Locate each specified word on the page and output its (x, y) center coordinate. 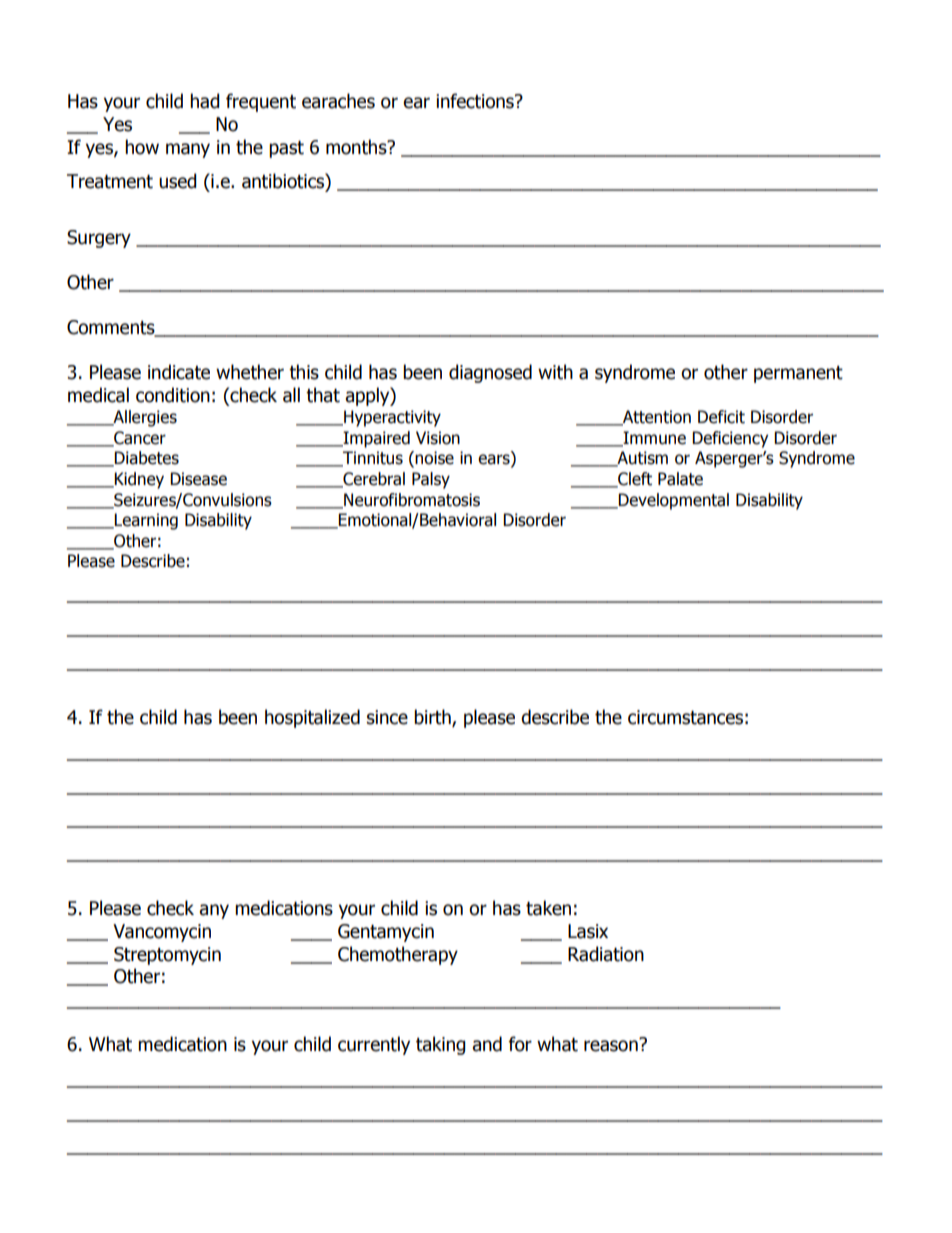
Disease (198, 479)
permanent (798, 374)
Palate (680, 479)
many (188, 150)
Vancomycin (162, 933)
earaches (338, 101)
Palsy (431, 480)
